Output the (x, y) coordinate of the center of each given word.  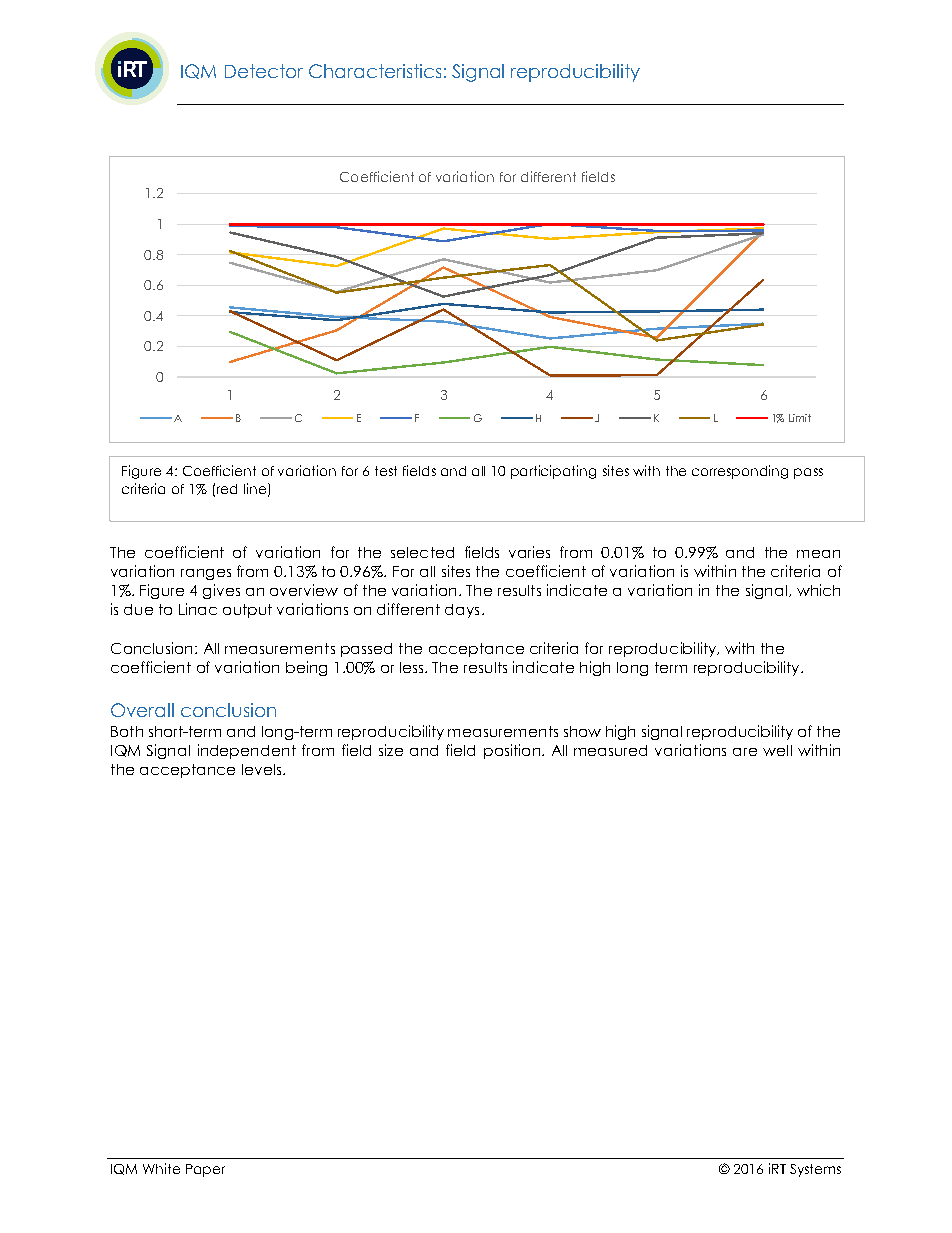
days (462, 611)
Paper (205, 1170)
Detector (264, 71)
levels (263, 769)
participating (553, 472)
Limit (800, 418)
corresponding (740, 472)
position (512, 751)
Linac (198, 609)
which (818, 590)
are (745, 752)
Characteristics (375, 71)
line (256, 489)
